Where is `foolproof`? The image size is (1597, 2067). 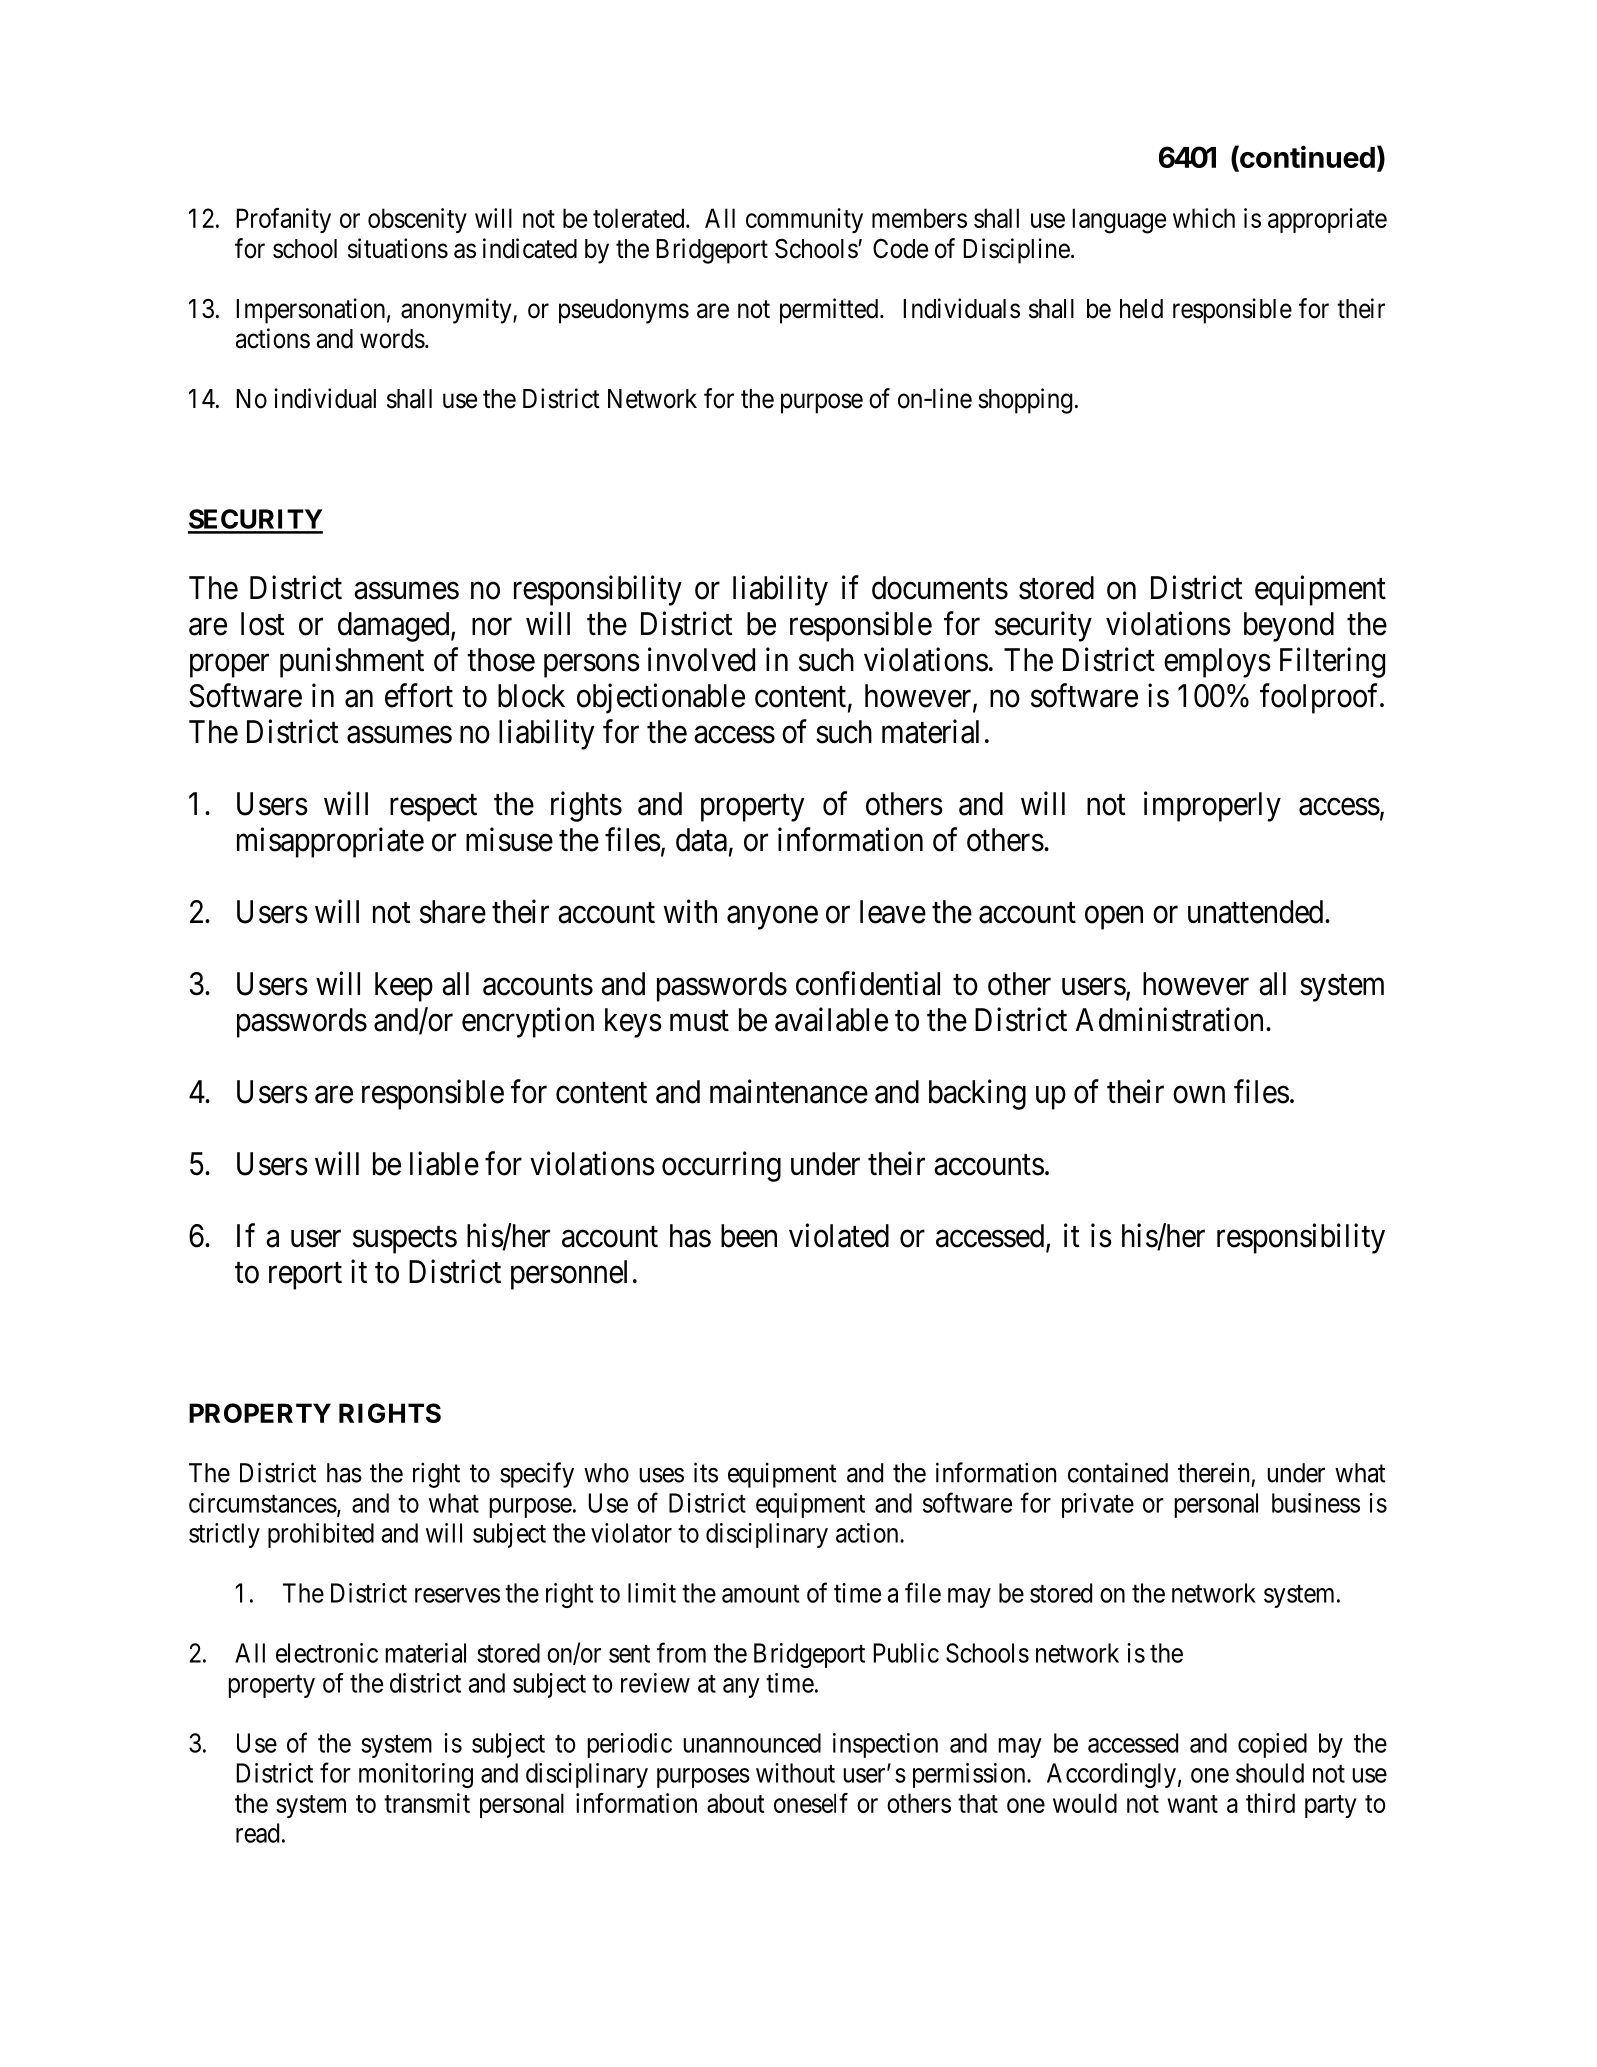
foolproof is located at coordinates (1321, 698).
